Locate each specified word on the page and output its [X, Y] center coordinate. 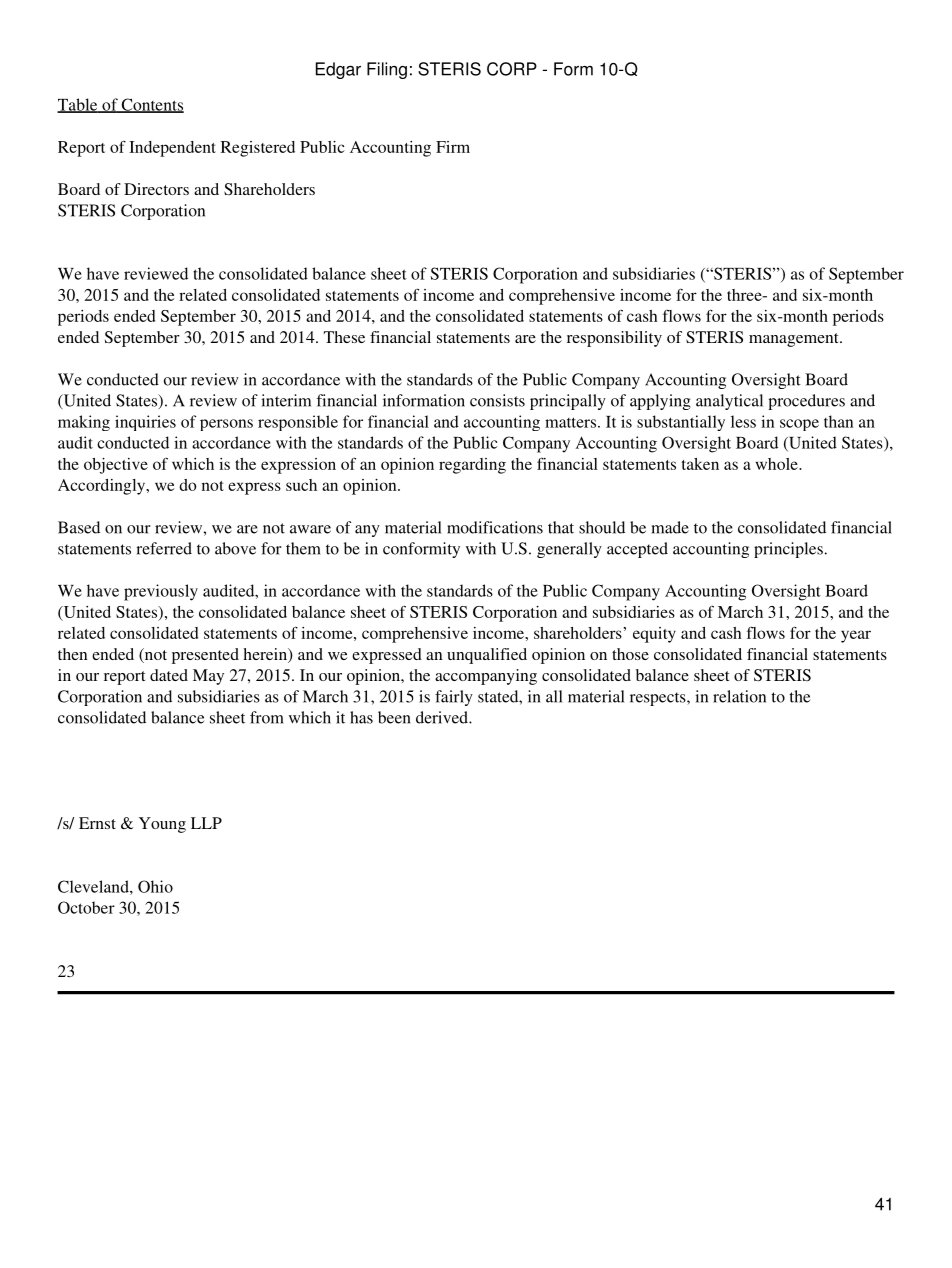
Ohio [155, 886]
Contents [151, 105]
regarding [472, 466]
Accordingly [103, 487]
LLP [206, 823]
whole [778, 464]
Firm [453, 147]
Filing [387, 70]
